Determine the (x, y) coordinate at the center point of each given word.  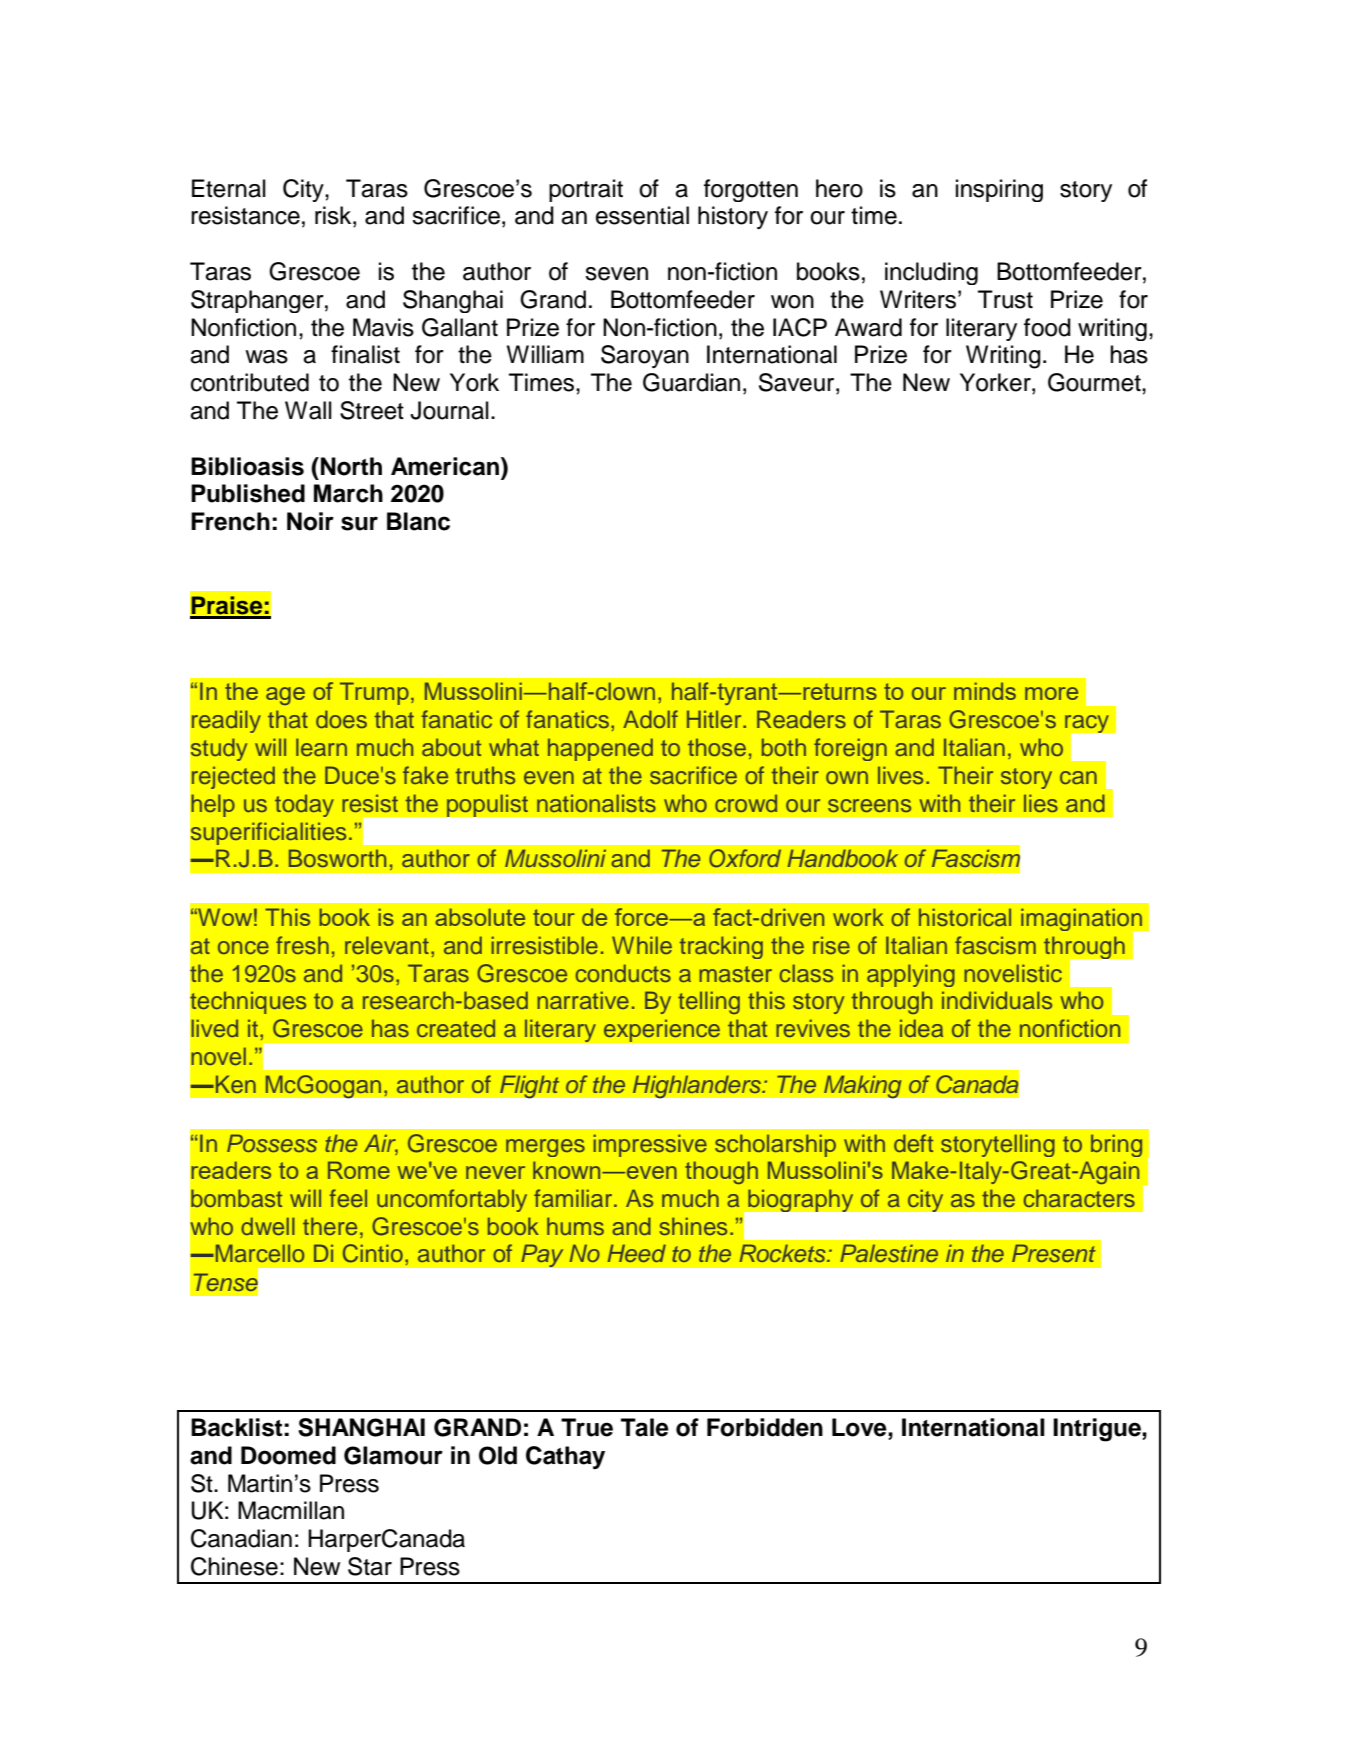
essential (642, 215)
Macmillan (291, 1510)
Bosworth (337, 858)
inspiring (999, 190)
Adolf (650, 719)
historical (965, 917)
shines (693, 1226)
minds (985, 691)
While (642, 945)
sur (359, 523)
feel (348, 1198)
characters (1079, 1198)
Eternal (229, 188)
